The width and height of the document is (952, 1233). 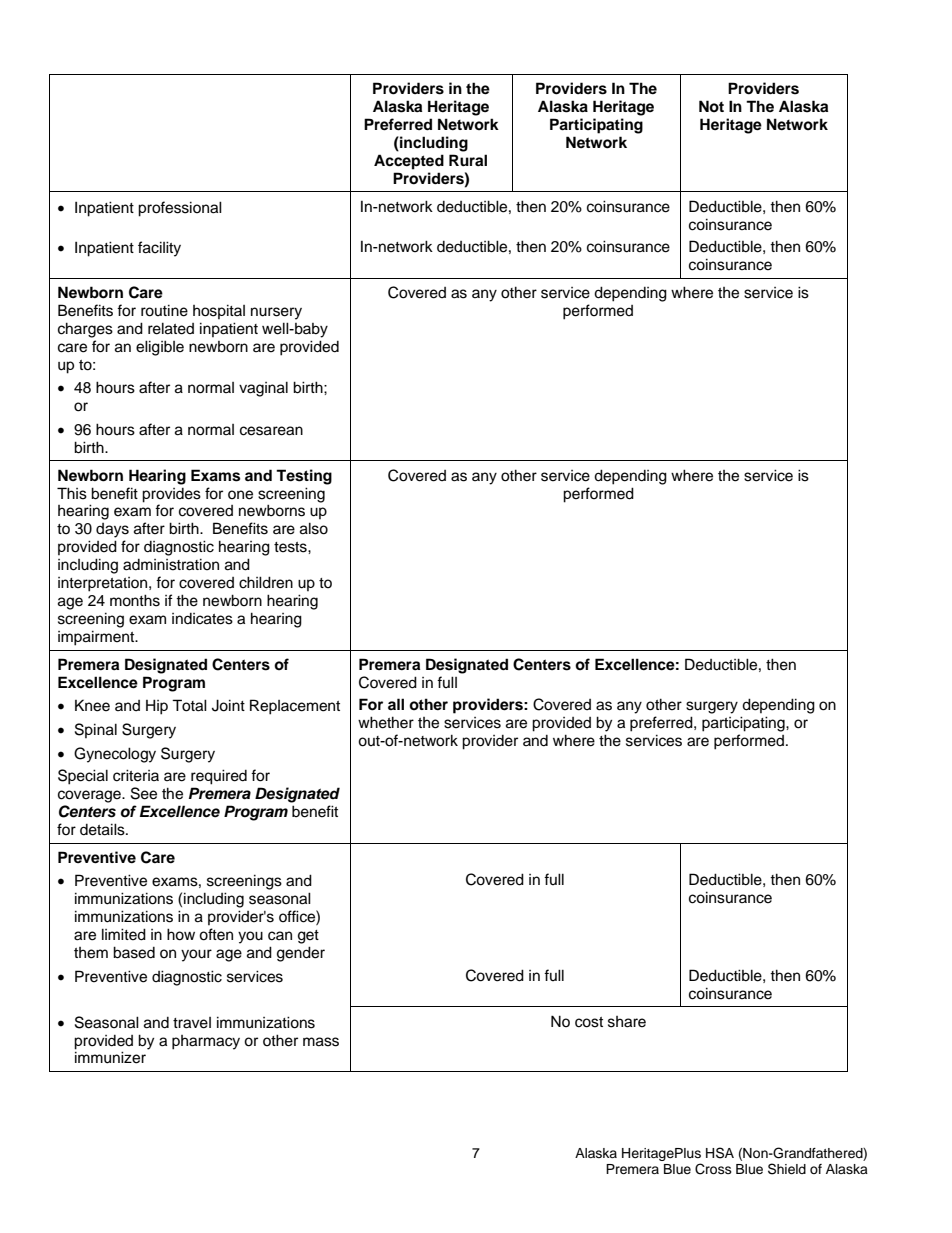 What do you see at coordinates (711, 106) in the document?
I see `Not` at bounding box center [711, 106].
